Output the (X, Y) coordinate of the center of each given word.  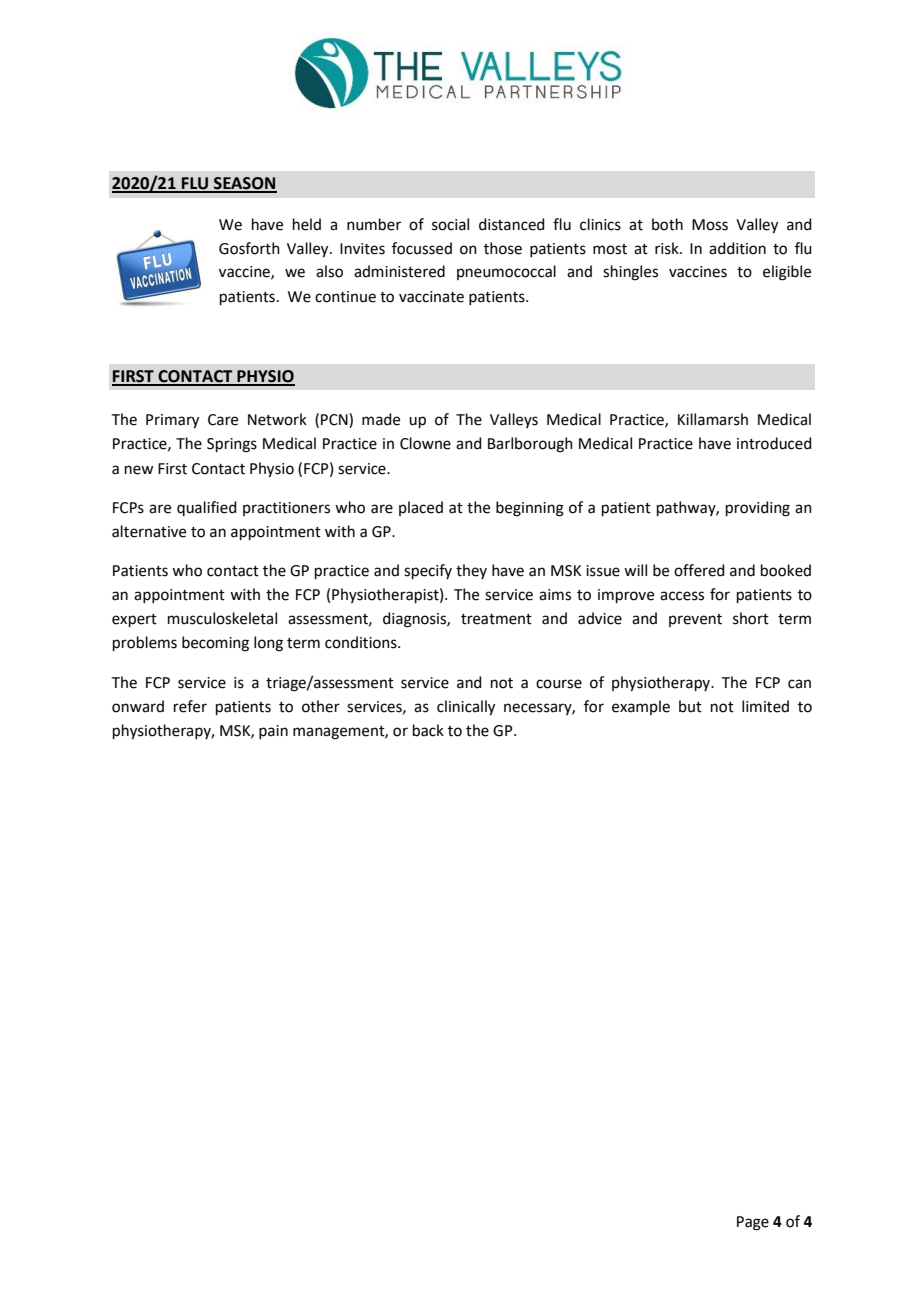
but (690, 706)
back (428, 730)
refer (190, 706)
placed (421, 508)
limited (765, 706)
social (450, 224)
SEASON (244, 184)
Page (753, 1223)
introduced (774, 443)
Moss (710, 225)
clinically (466, 708)
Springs (232, 445)
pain (273, 732)
